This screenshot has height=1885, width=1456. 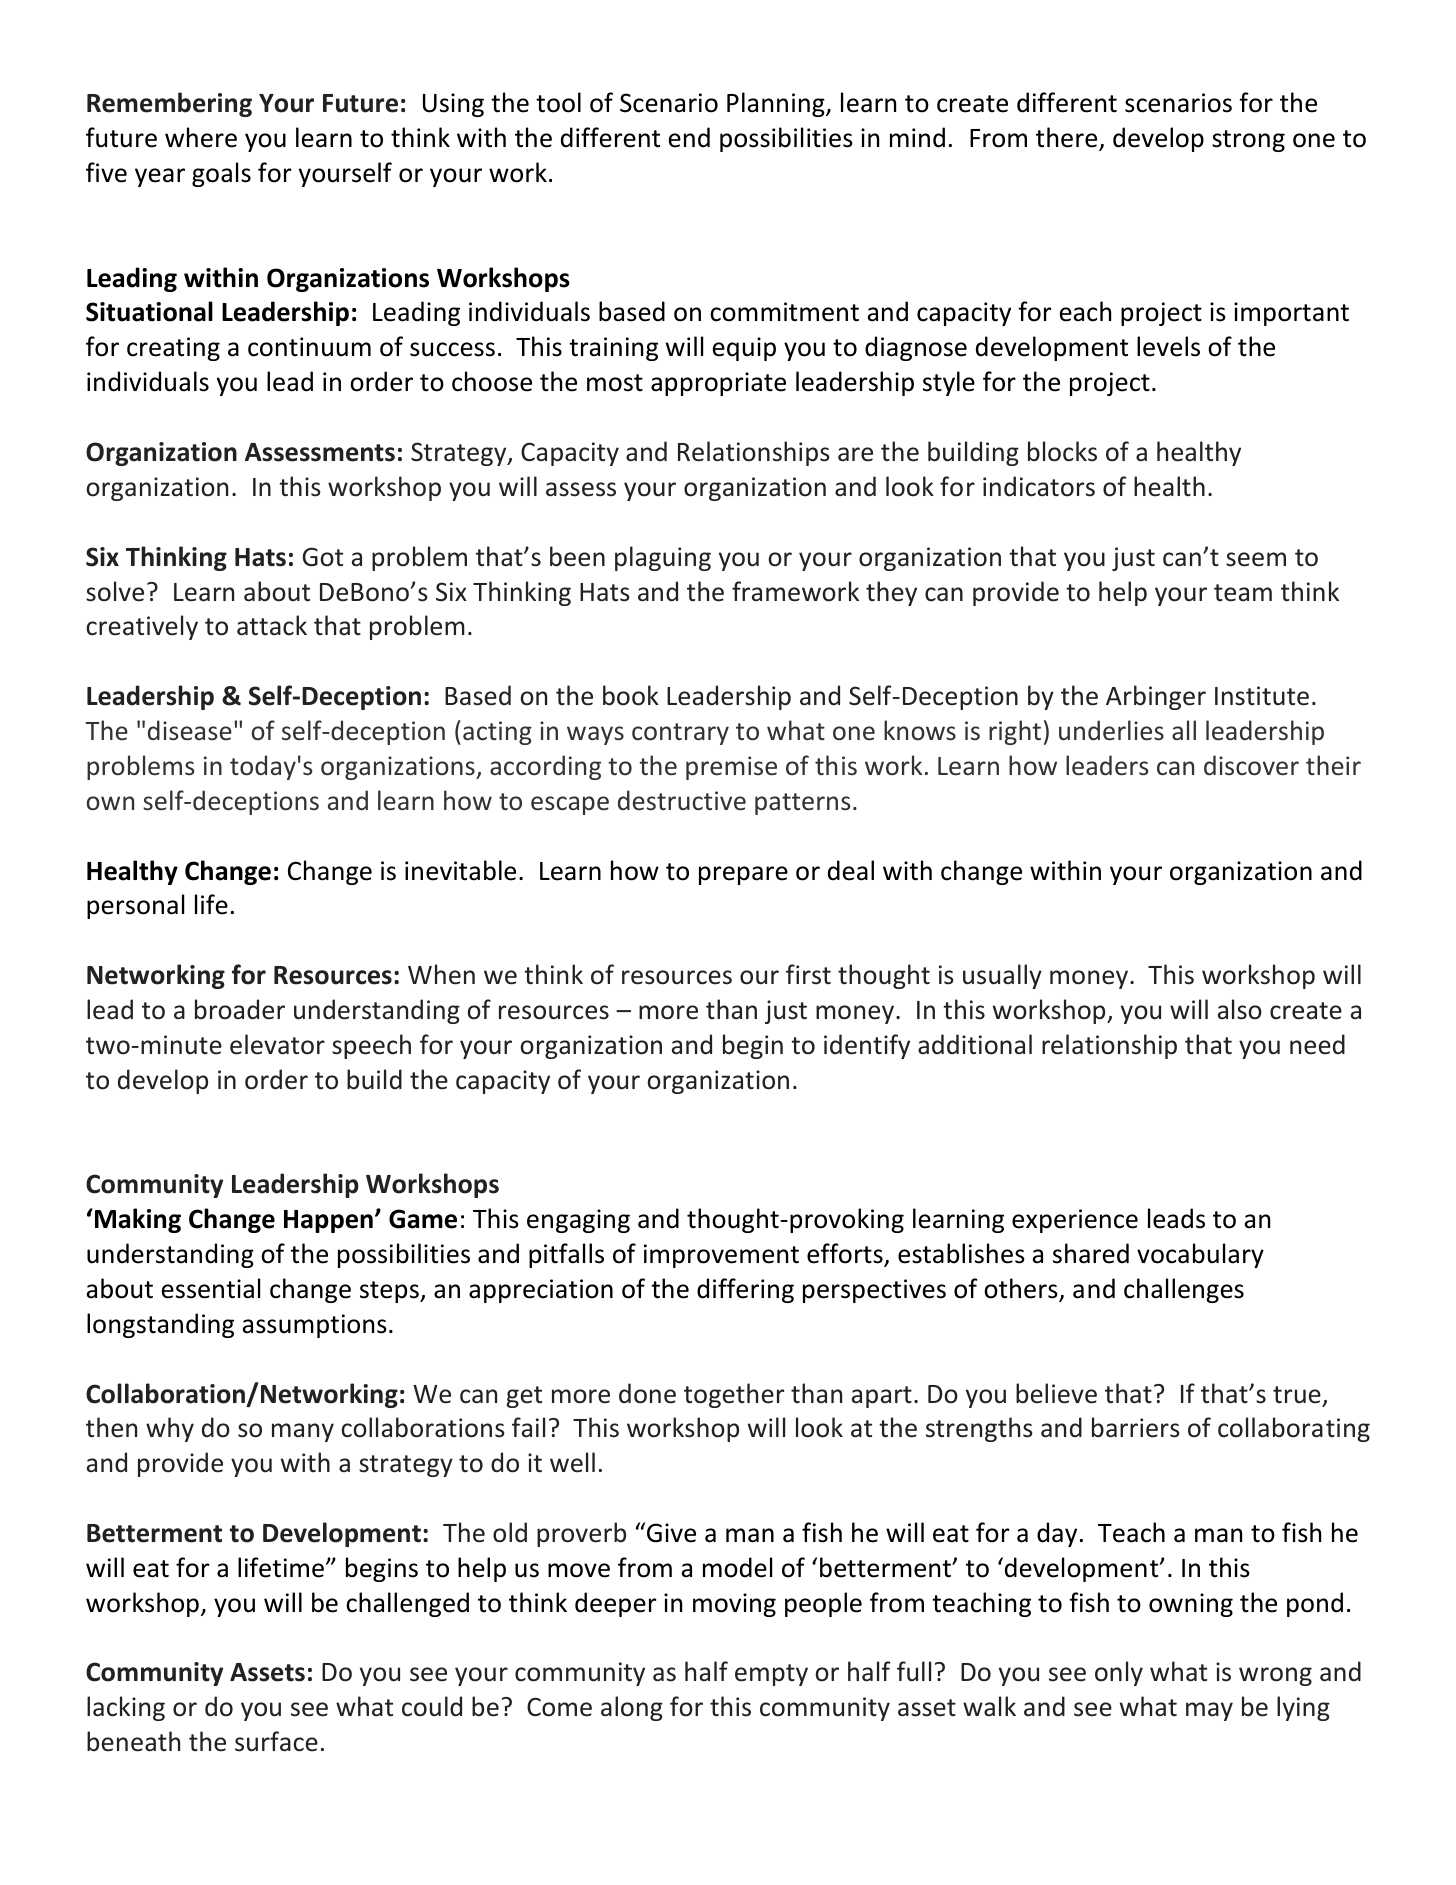 What do you see at coordinates (276, 1741) in the screenshot?
I see `surface` at bounding box center [276, 1741].
